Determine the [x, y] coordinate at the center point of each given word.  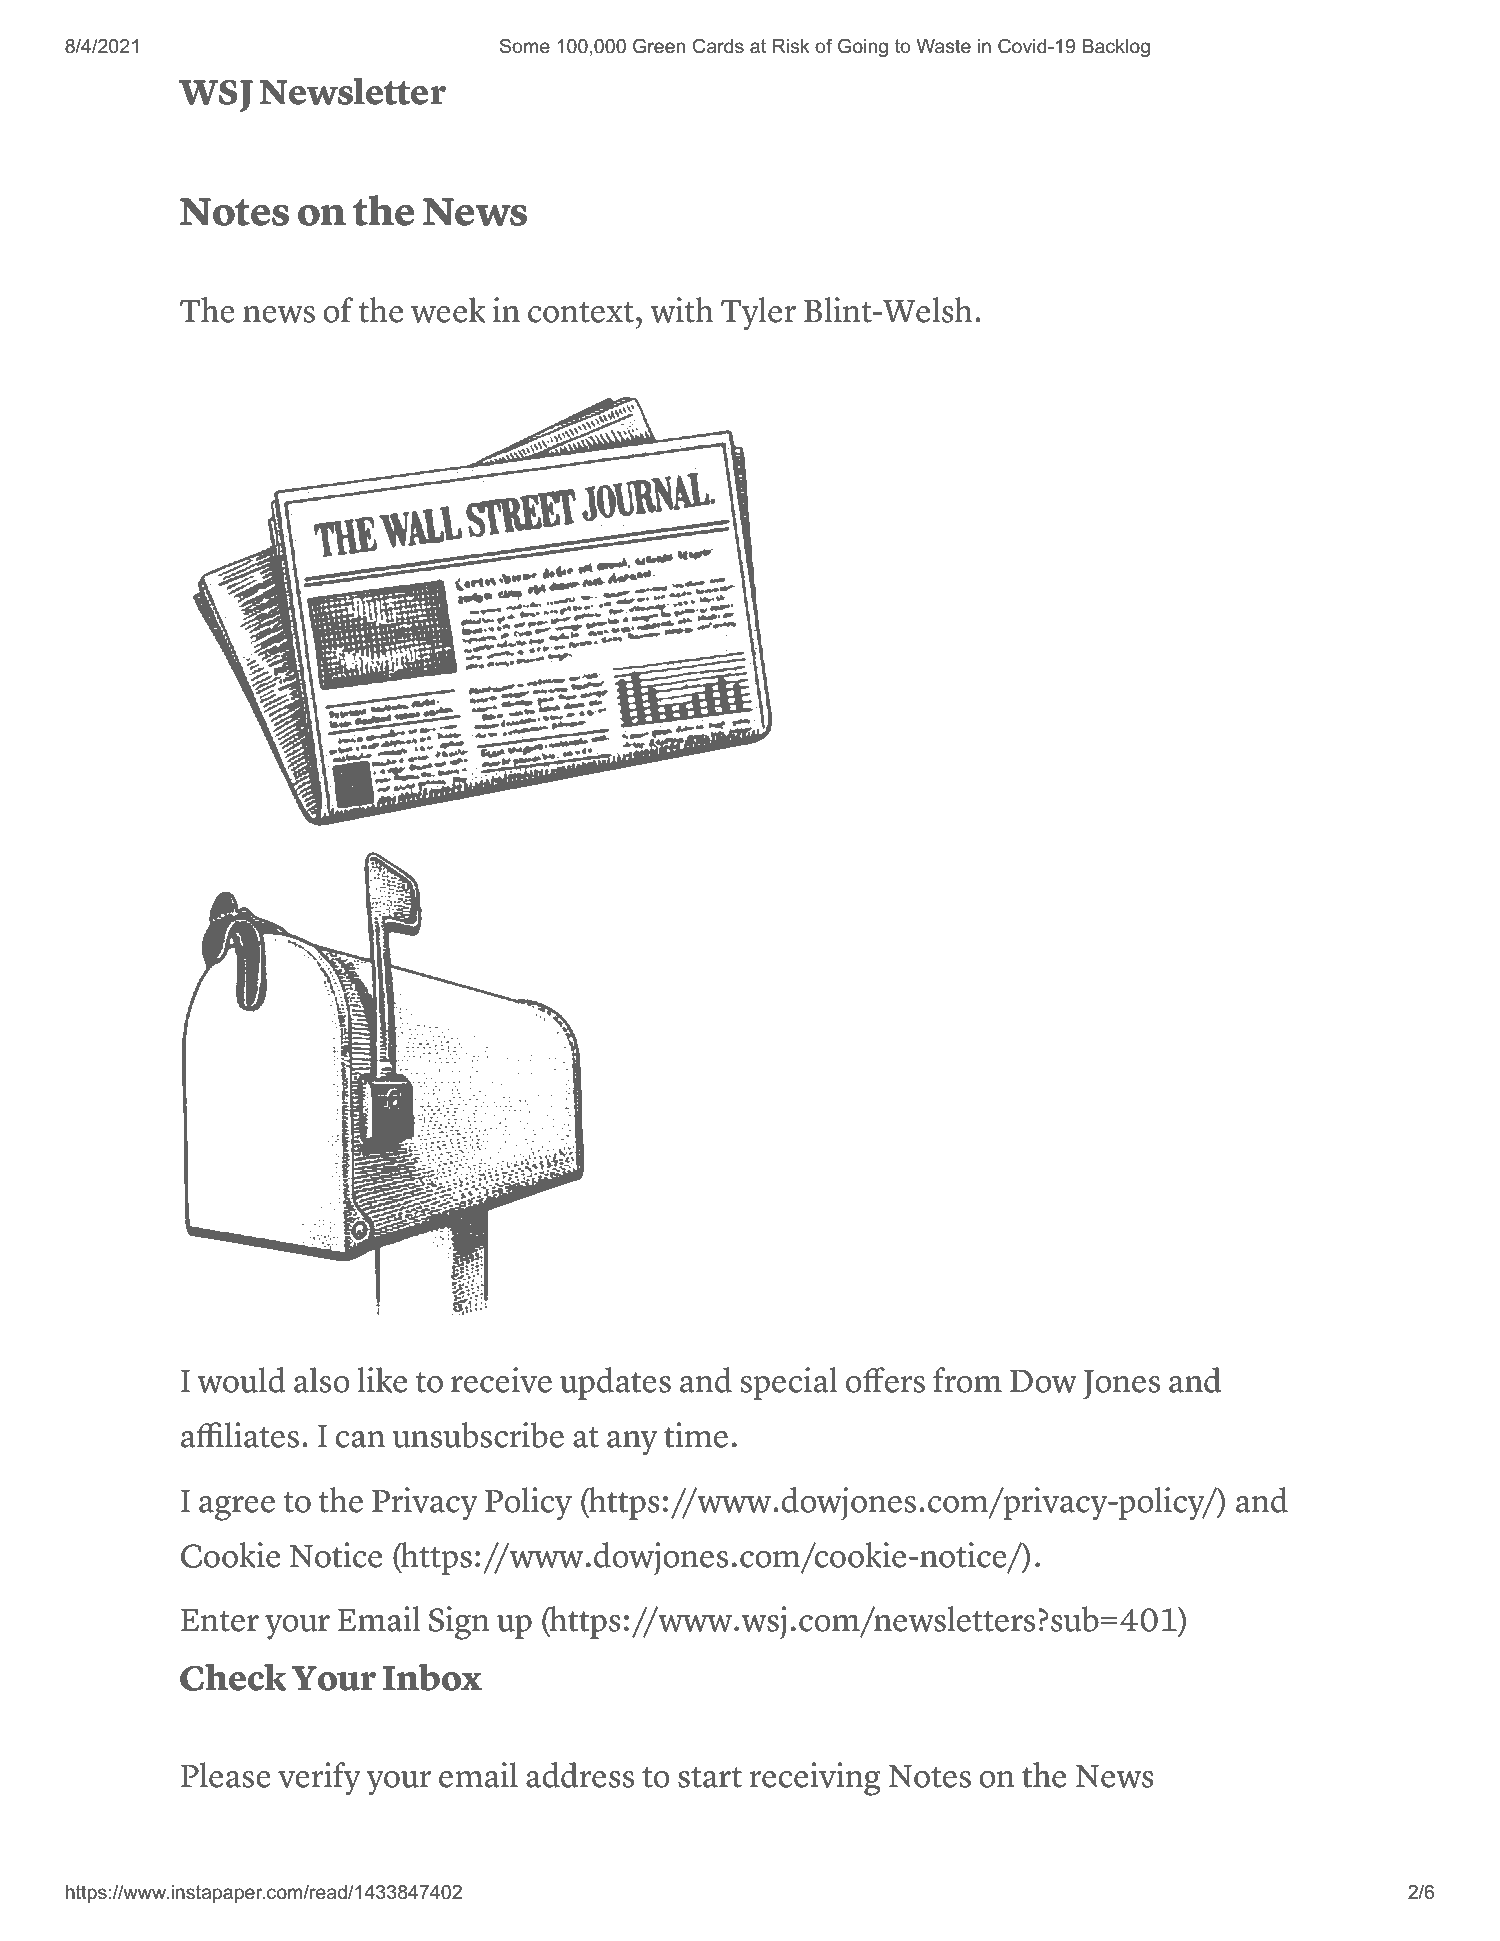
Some [525, 46]
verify [319, 1779]
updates [615, 1383]
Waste [944, 46]
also [322, 1380]
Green [659, 46]
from [967, 1380]
